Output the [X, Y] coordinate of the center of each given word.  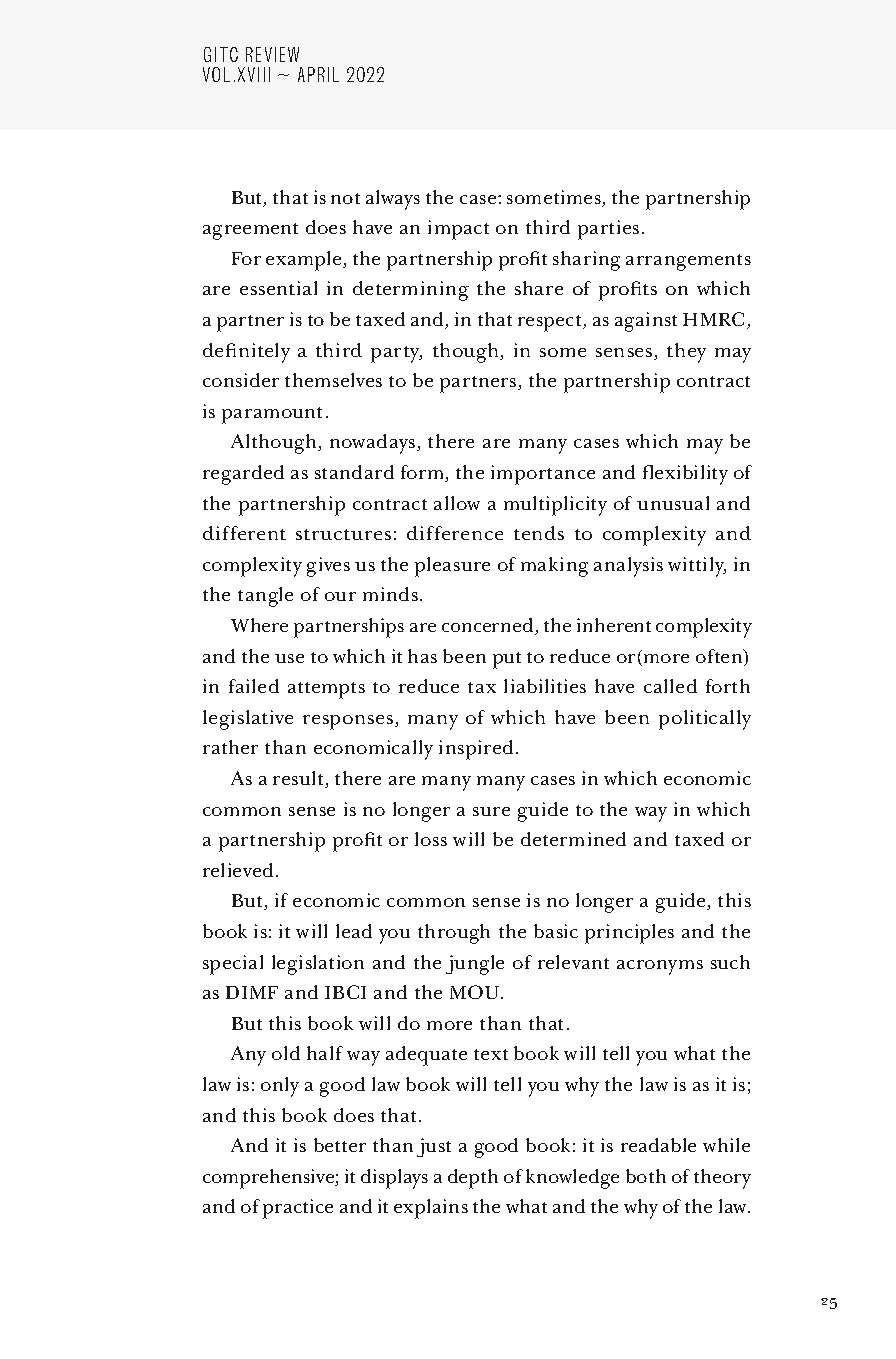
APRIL [318, 74]
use [289, 658]
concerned [489, 626]
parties [608, 230]
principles [629, 934]
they [686, 353]
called [670, 686]
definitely [246, 353]
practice [298, 1209]
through [454, 934]
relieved [238, 870]
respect [551, 323]
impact [458, 230]
